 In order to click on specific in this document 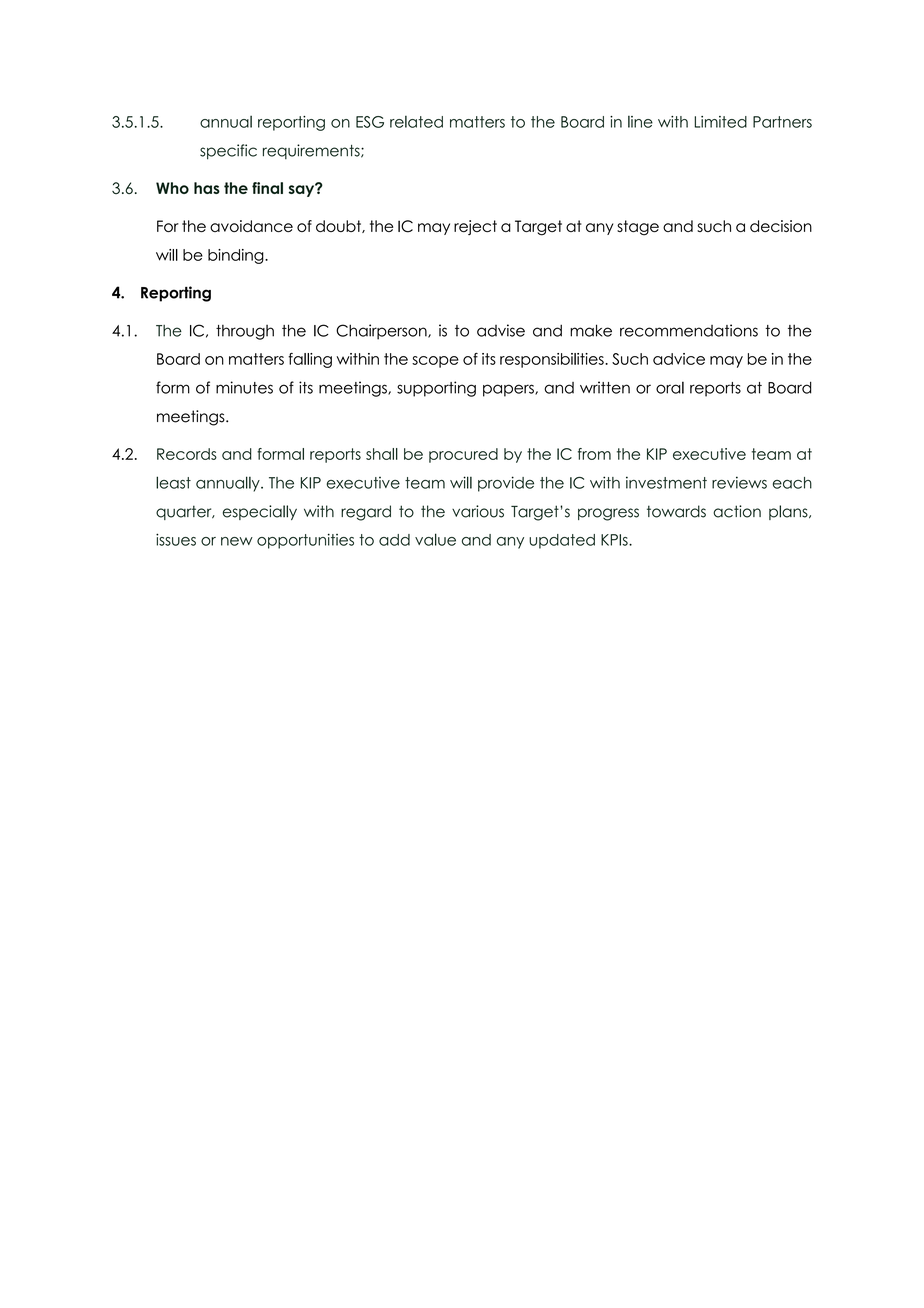, I will do `click(228, 152)`.
